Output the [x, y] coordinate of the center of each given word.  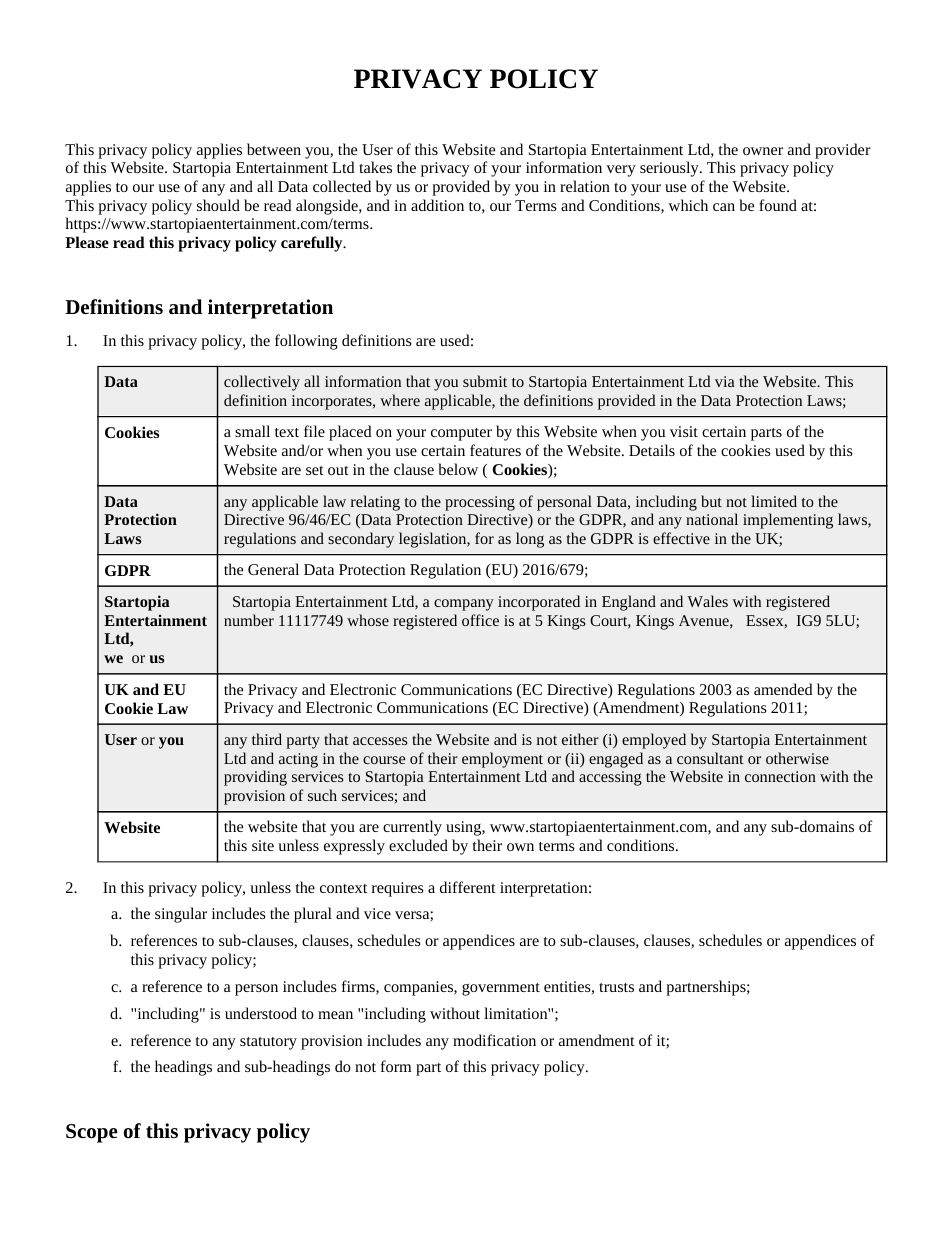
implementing [788, 521]
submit [485, 381]
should [218, 205]
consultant [710, 758]
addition [437, 205]
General [273, 569]
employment [502, 760]
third [267, 739]
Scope [92, 1133]
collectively [262, 383]
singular [181, 915]
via [725, 381]
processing [480, 503]
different [468, 887]
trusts [616, 987]
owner [763, 151]
